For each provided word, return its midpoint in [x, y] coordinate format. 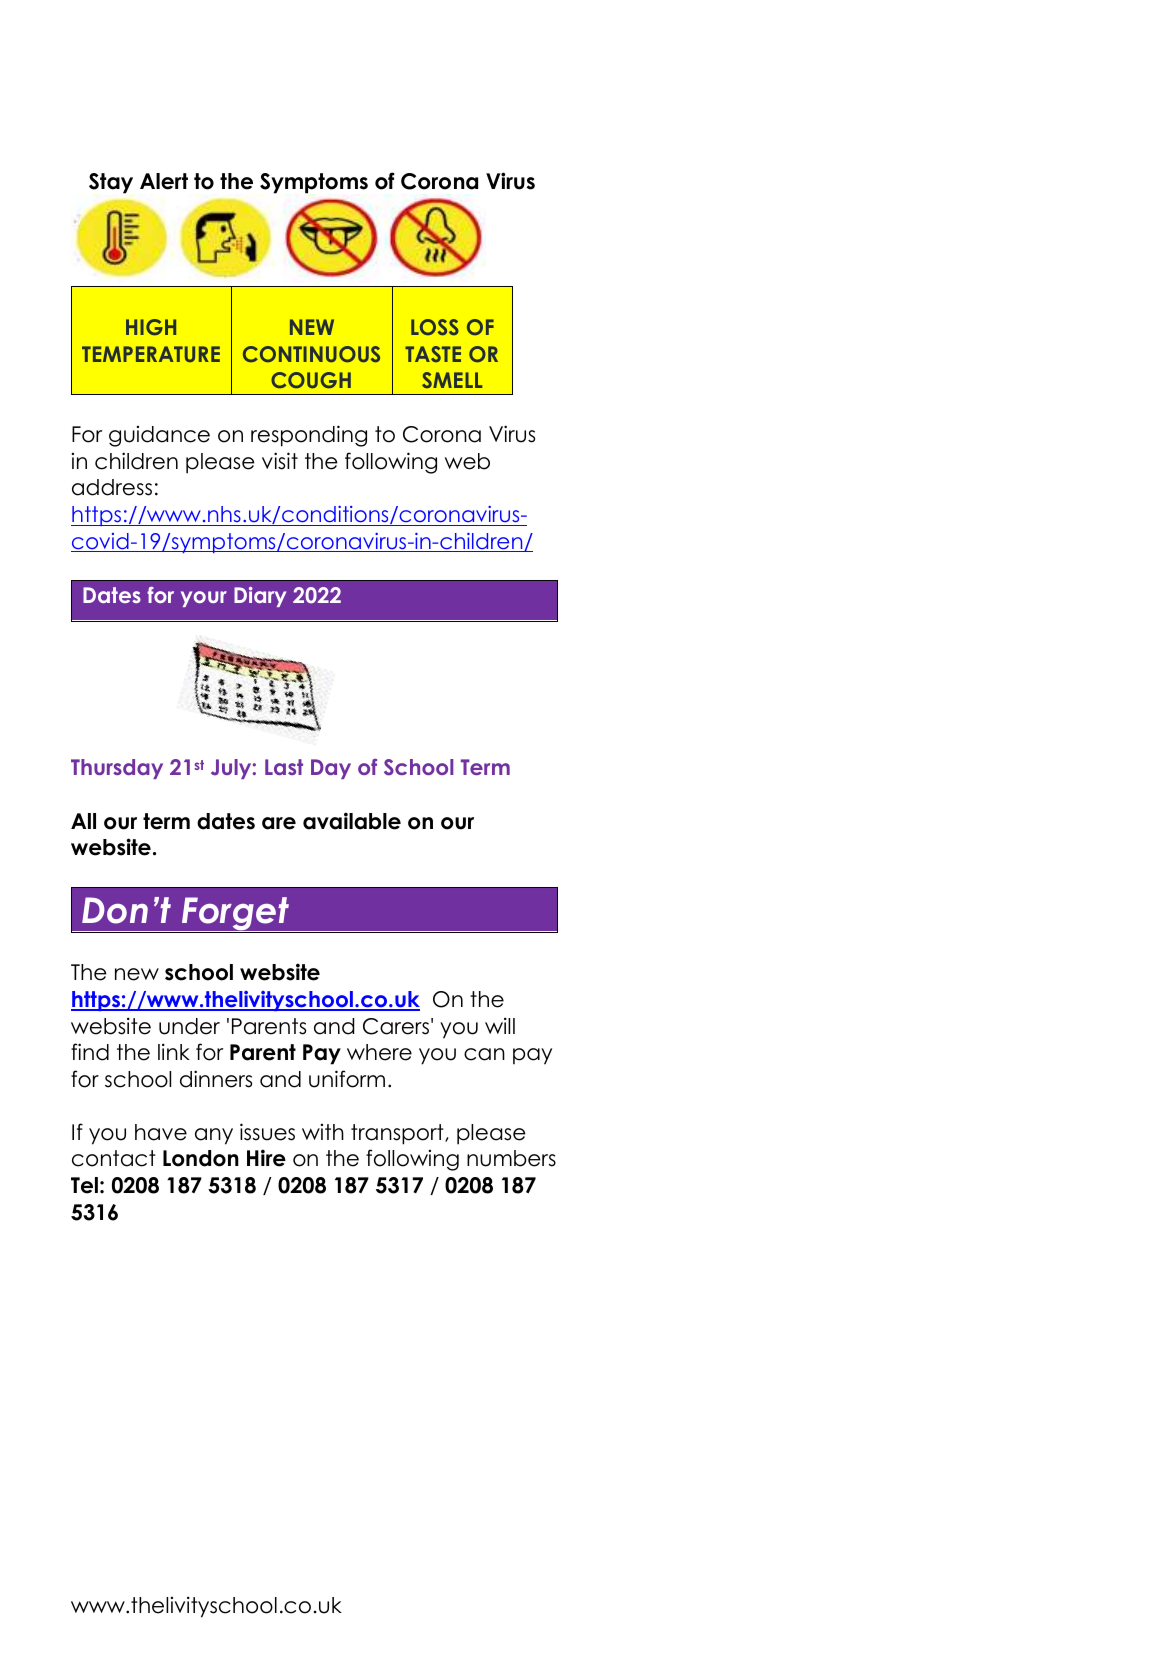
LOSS [435, 327]
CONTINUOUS [311, 354]
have [161, 1132]
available [352, 821]
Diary [260, 597]
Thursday [117, 769]
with [323, 1132]
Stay [111, 183]
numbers [511, 1158]
